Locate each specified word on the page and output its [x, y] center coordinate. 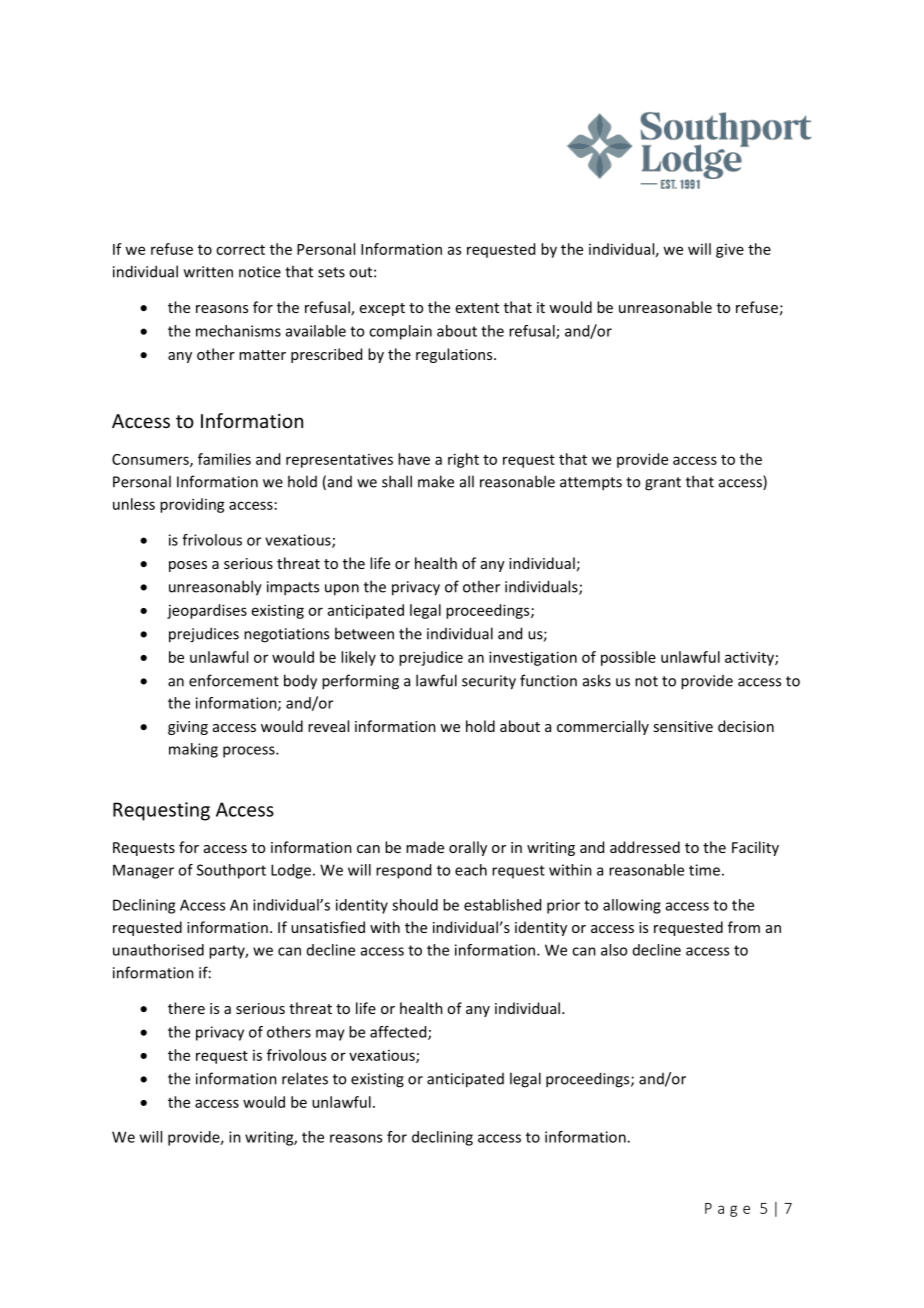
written [208, 272]
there [186, 1008]
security [489, 682]
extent [477, 308]
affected [399, 1033]
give [730, 251]
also [614, 950]
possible [628, 658]
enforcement [234, 680]
